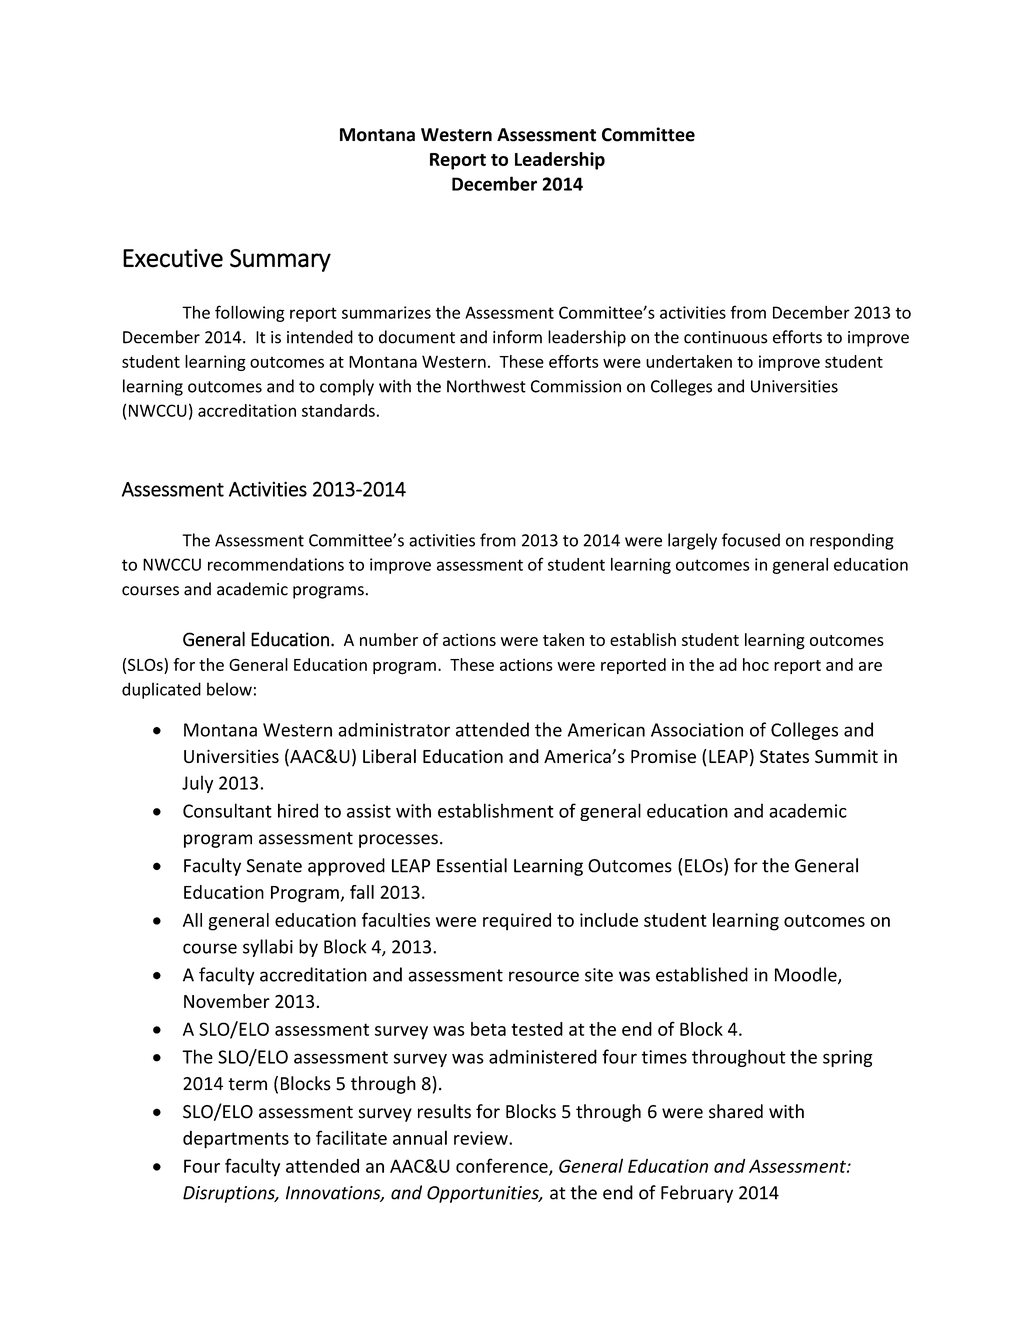 This page has height=1339, width=1034. I want to click on following, so click(250, 313).
